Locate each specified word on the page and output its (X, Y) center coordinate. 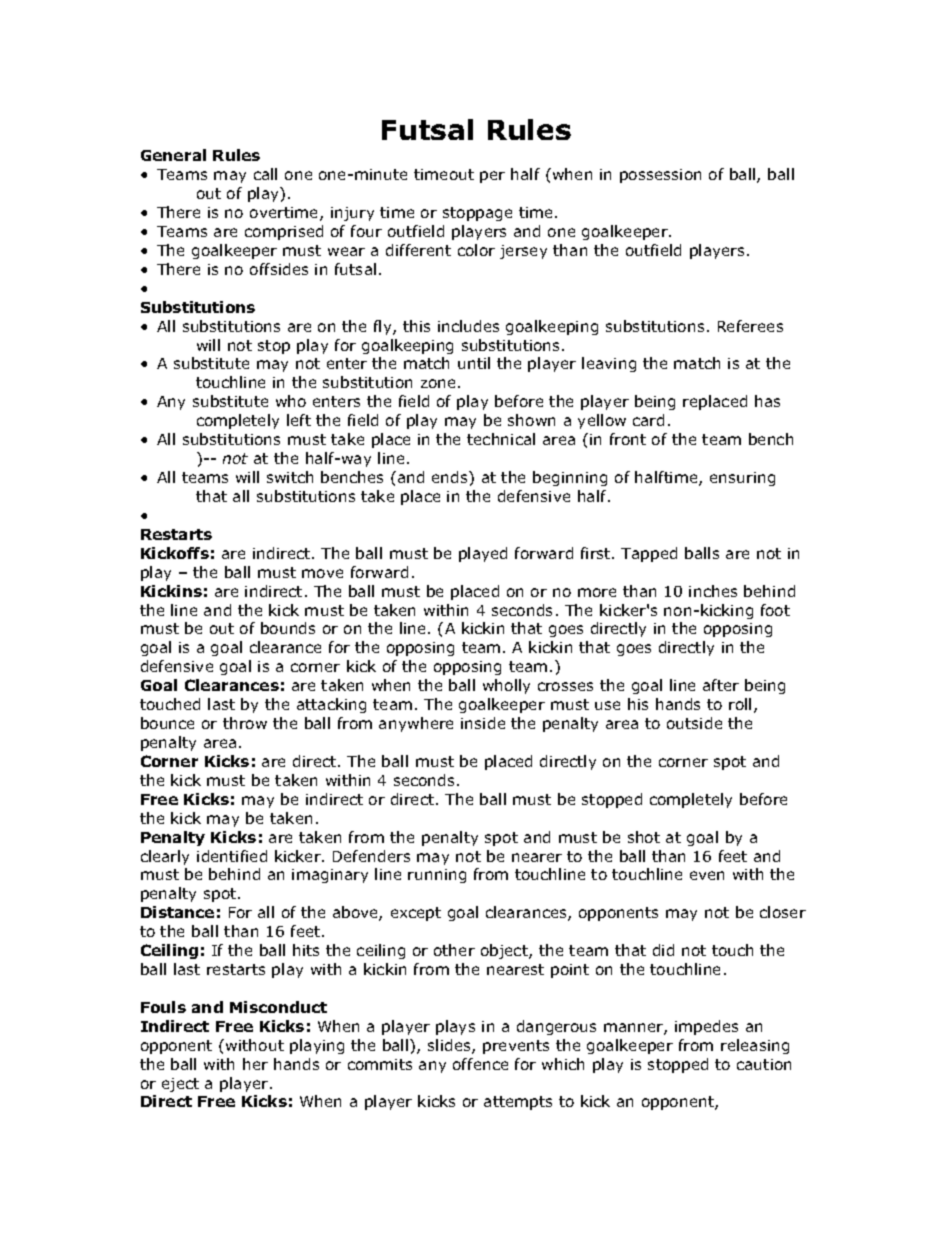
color (476, 250)
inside (483, 723)
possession (660, 176)
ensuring (742, 479)
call (265, 174)
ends (451, 477)
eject (180, 1085)
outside (694, 723)
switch (290, 477)
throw (245, 723)
